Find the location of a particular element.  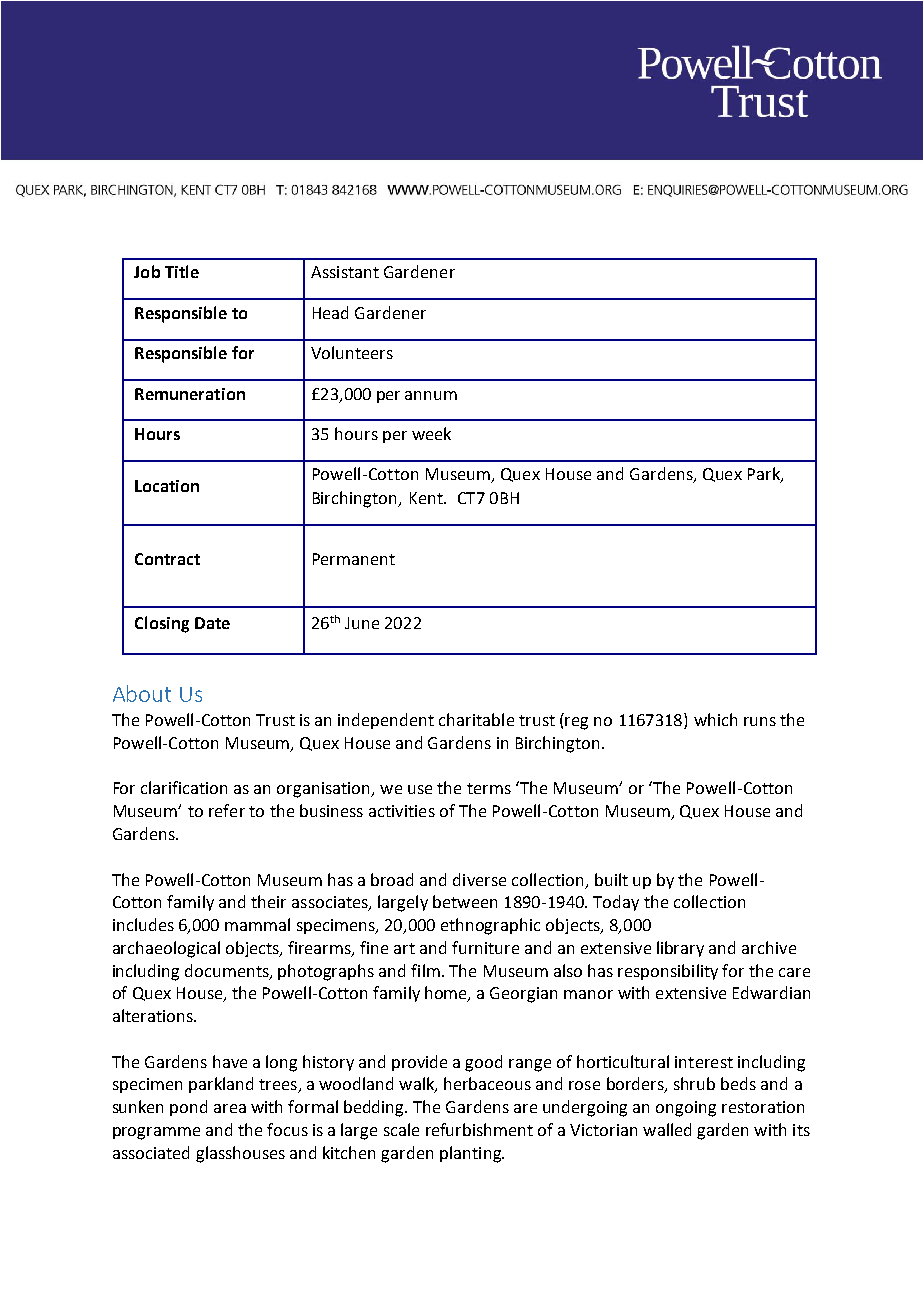

Location is located at coordinates (167, 486).
